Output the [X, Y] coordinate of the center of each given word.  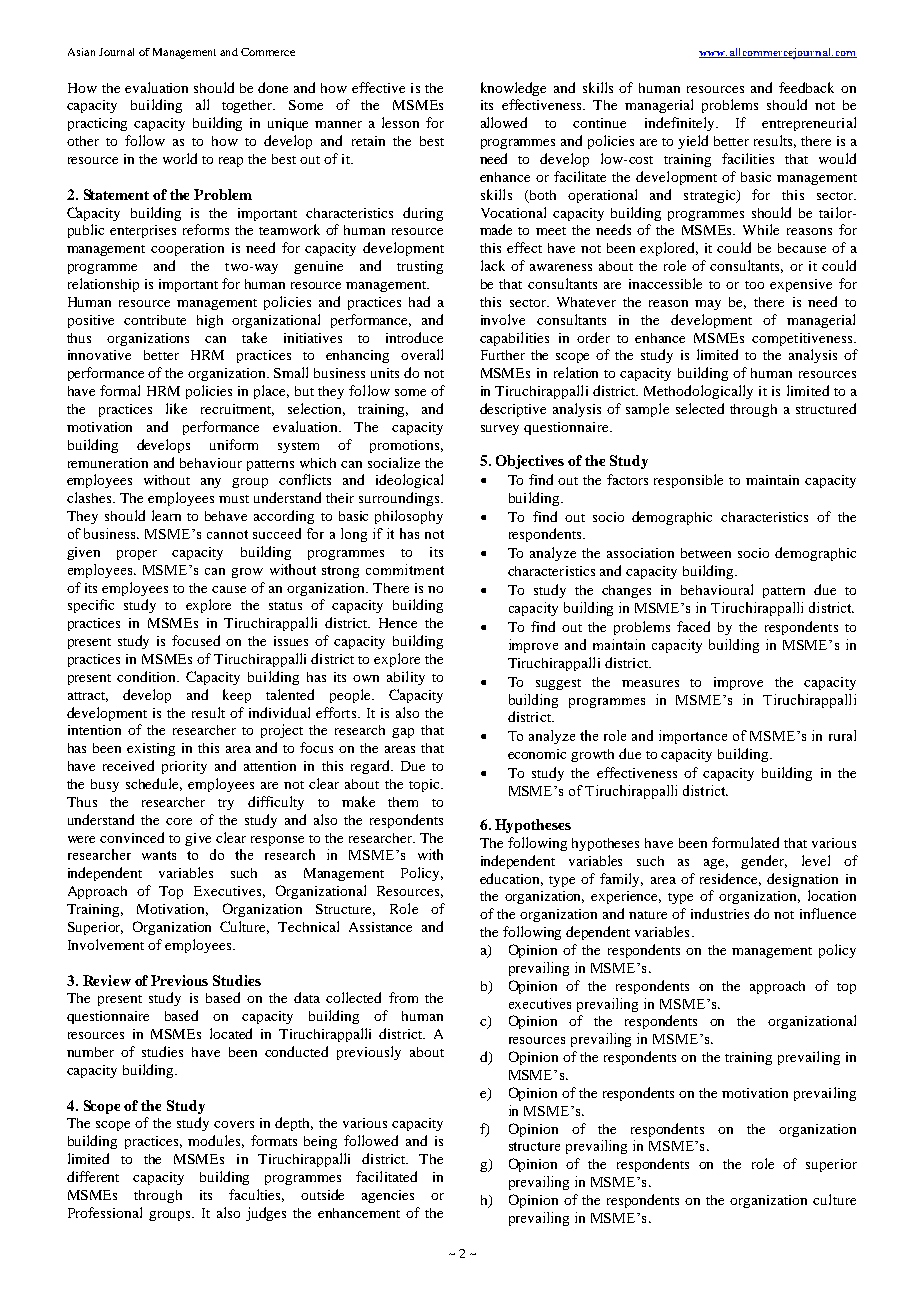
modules [216, 1141]
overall [422, 354]
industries [720, 913]
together [248, 106]
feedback [806, 87]
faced [693, 626]
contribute [155, 320]
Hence [398, 623]
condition [148, 676]
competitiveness [803, 339]
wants [159, 855]
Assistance [380, 927]
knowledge [513, 89]
